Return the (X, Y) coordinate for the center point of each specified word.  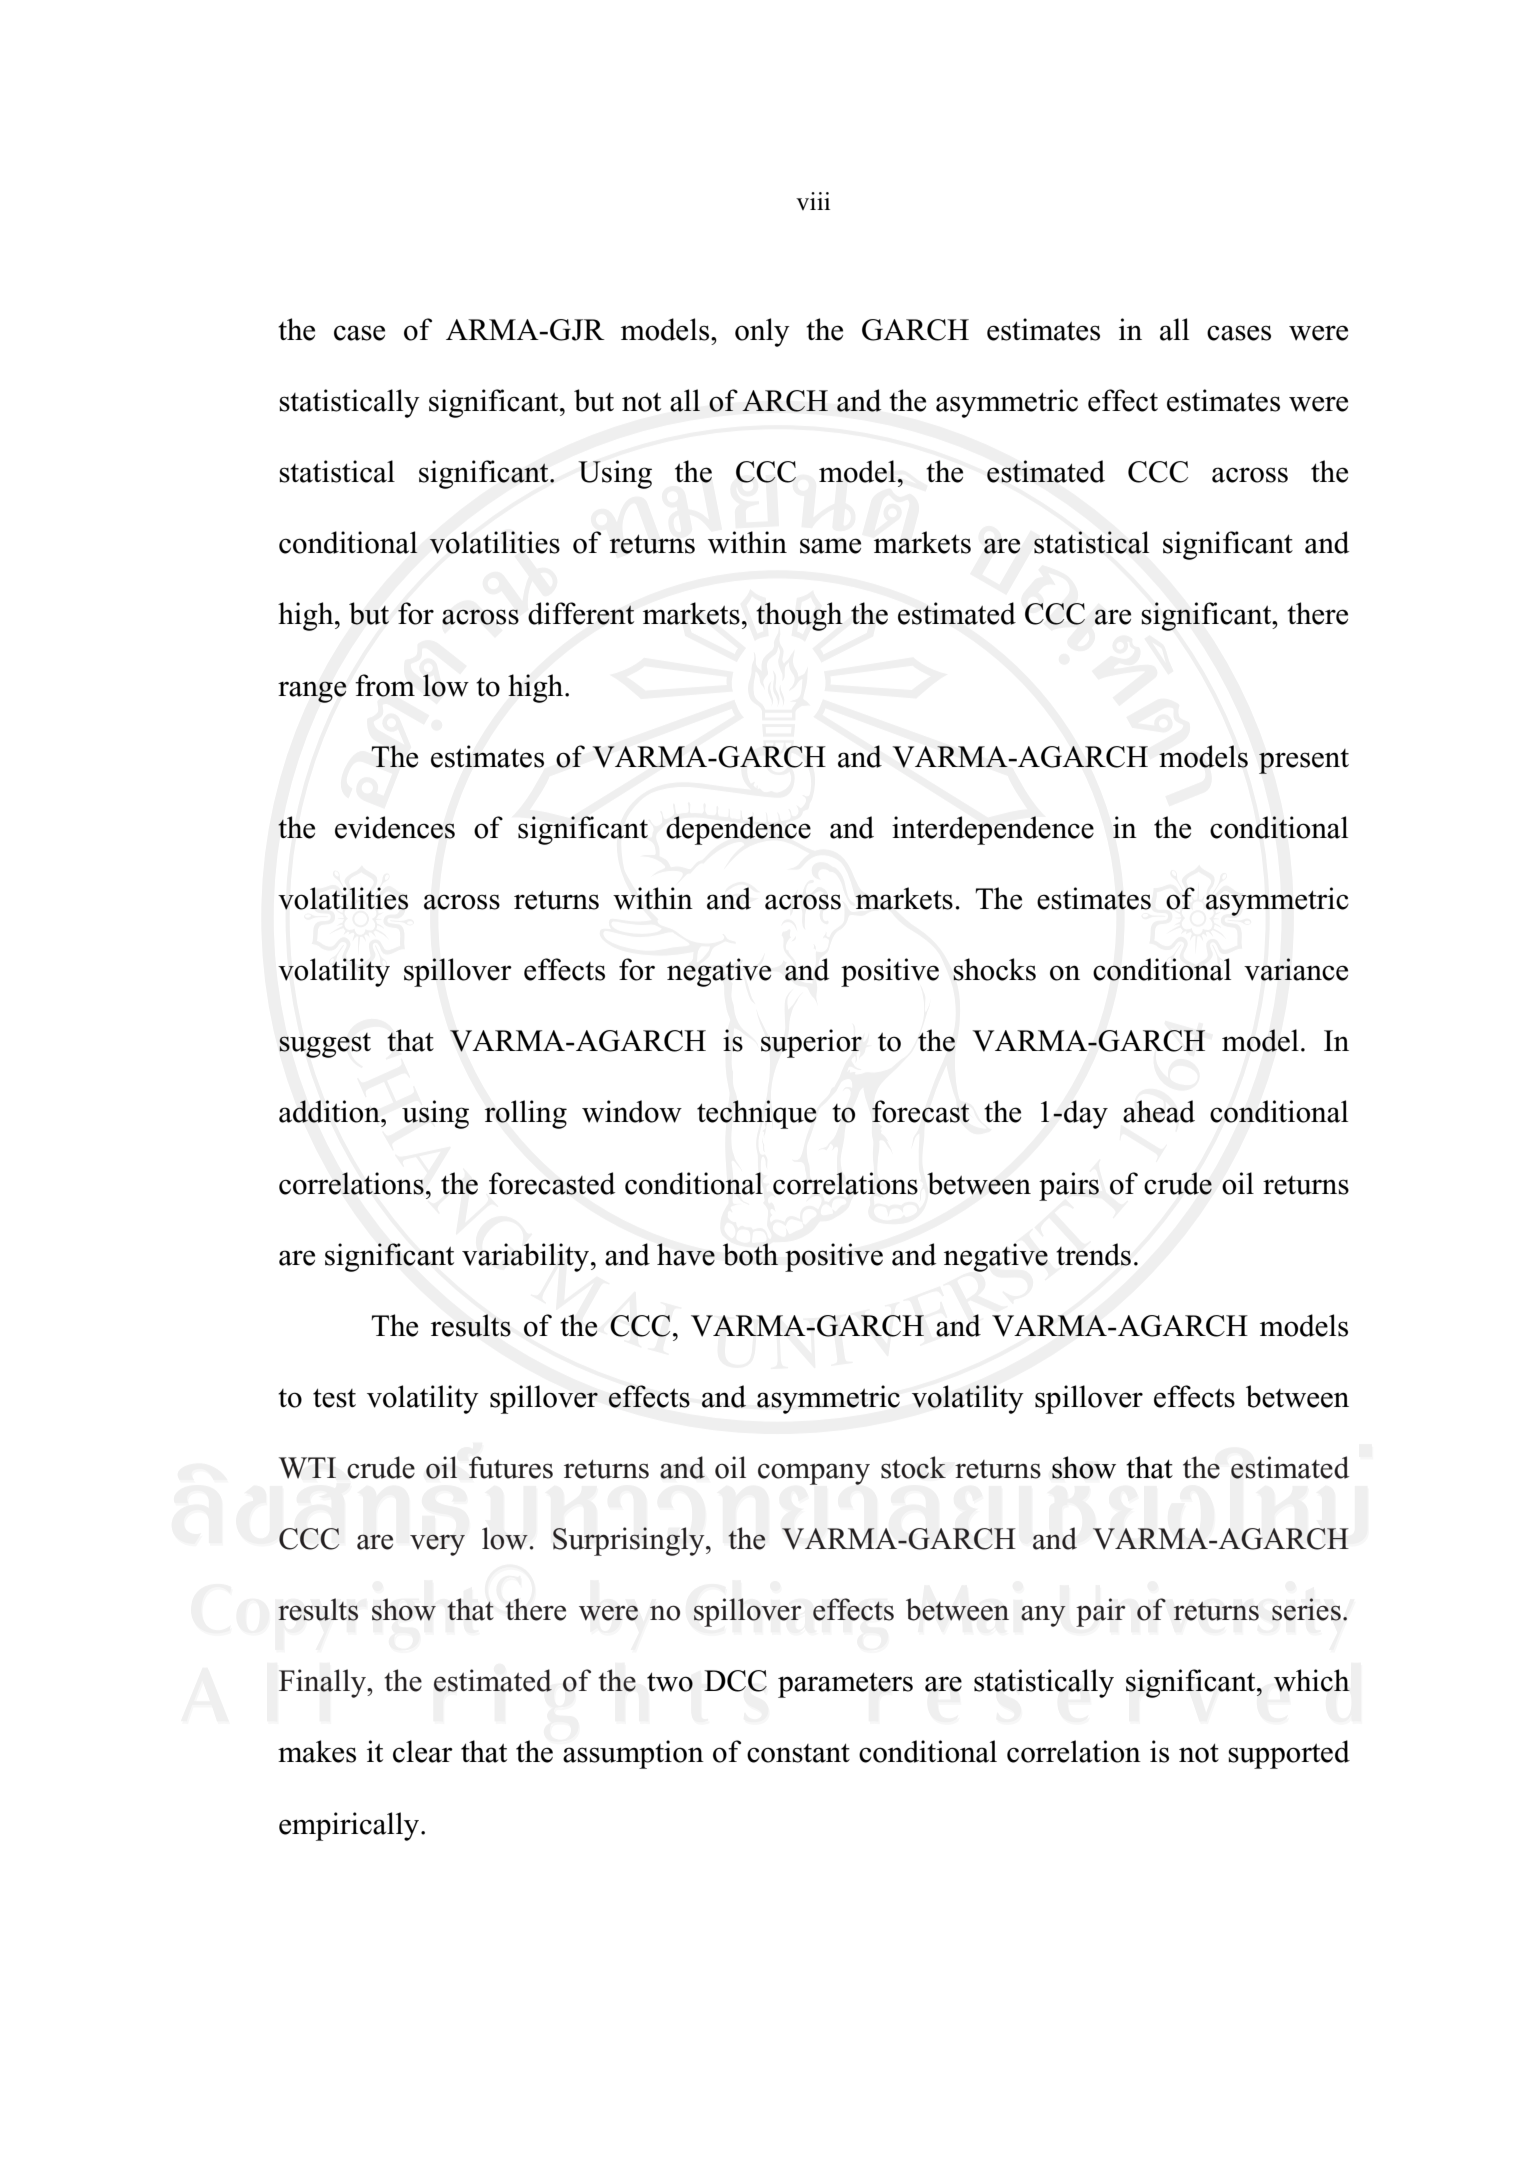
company (814, 1474)
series (1306, 1609)
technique (757, 1114)
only (762, 332)
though (799, 616)
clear (423, 1751)
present (1304, 761)
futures (511, 1467)
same (830, 546)
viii (813, 201)
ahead (1159, 1111)
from (385, 685)
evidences (395, 827)
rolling (526, 1114)
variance (1296, 969)
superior (811, 1043)
